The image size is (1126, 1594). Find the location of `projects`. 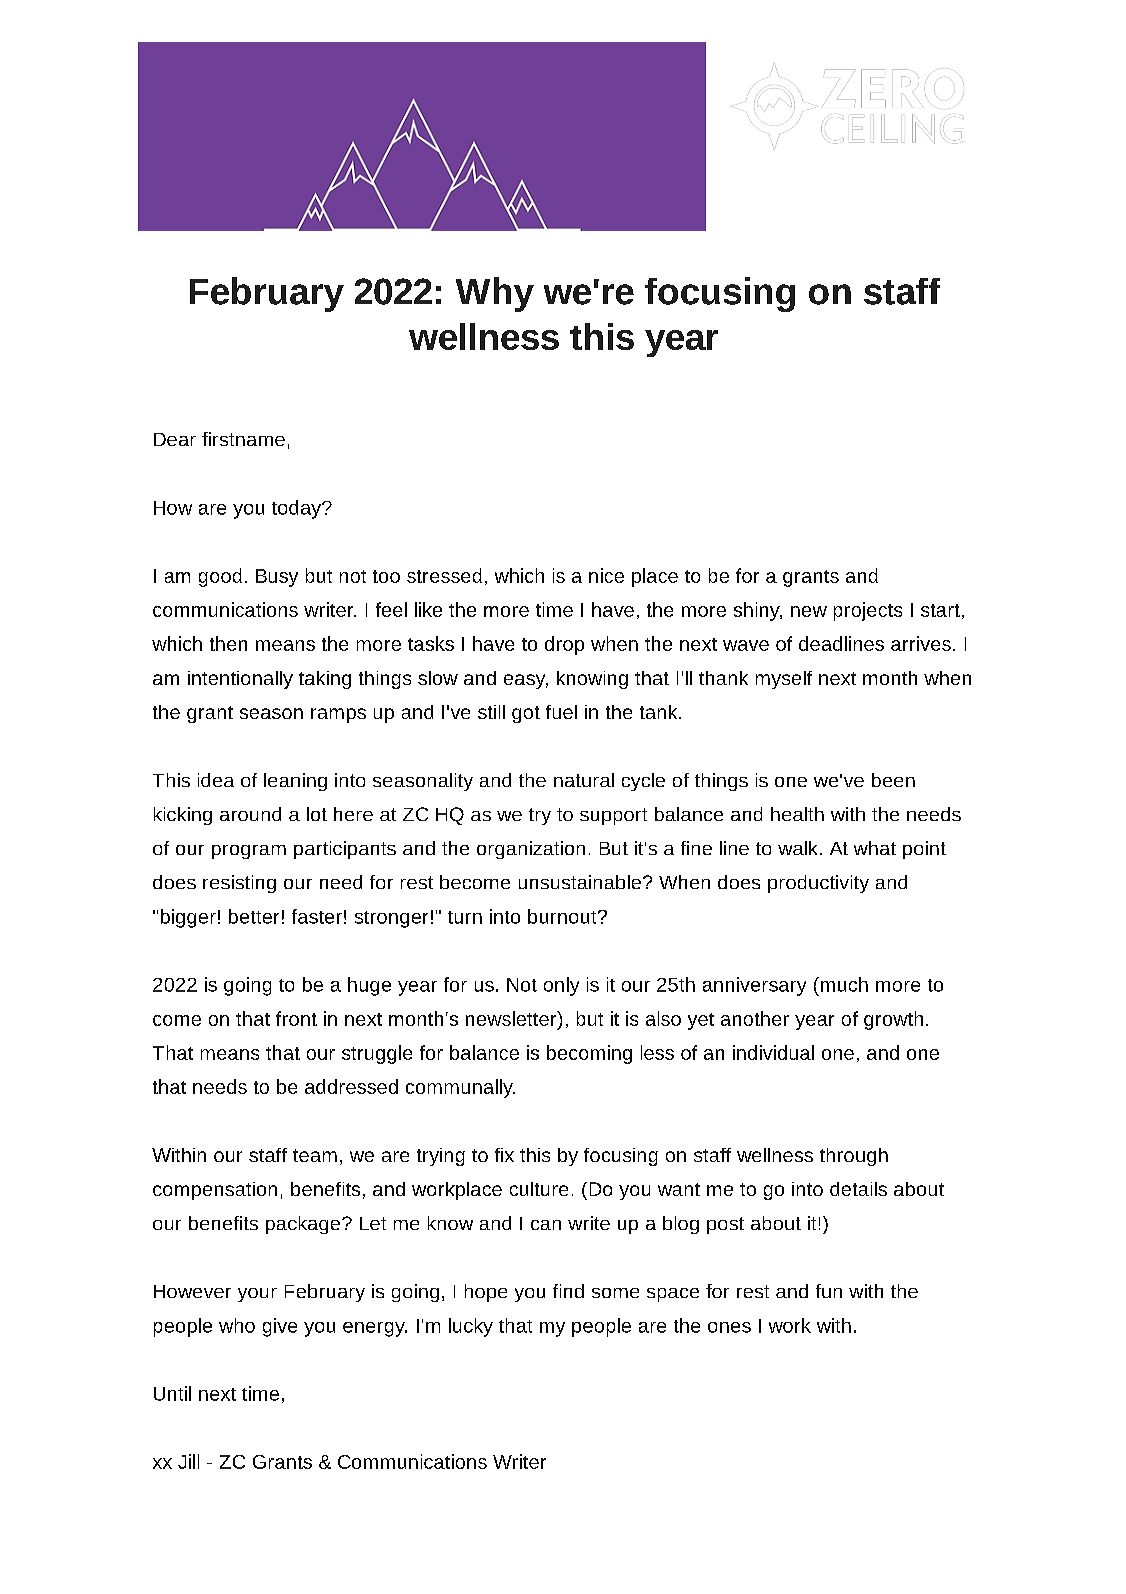

projects is located at coordinates (868, 611).
